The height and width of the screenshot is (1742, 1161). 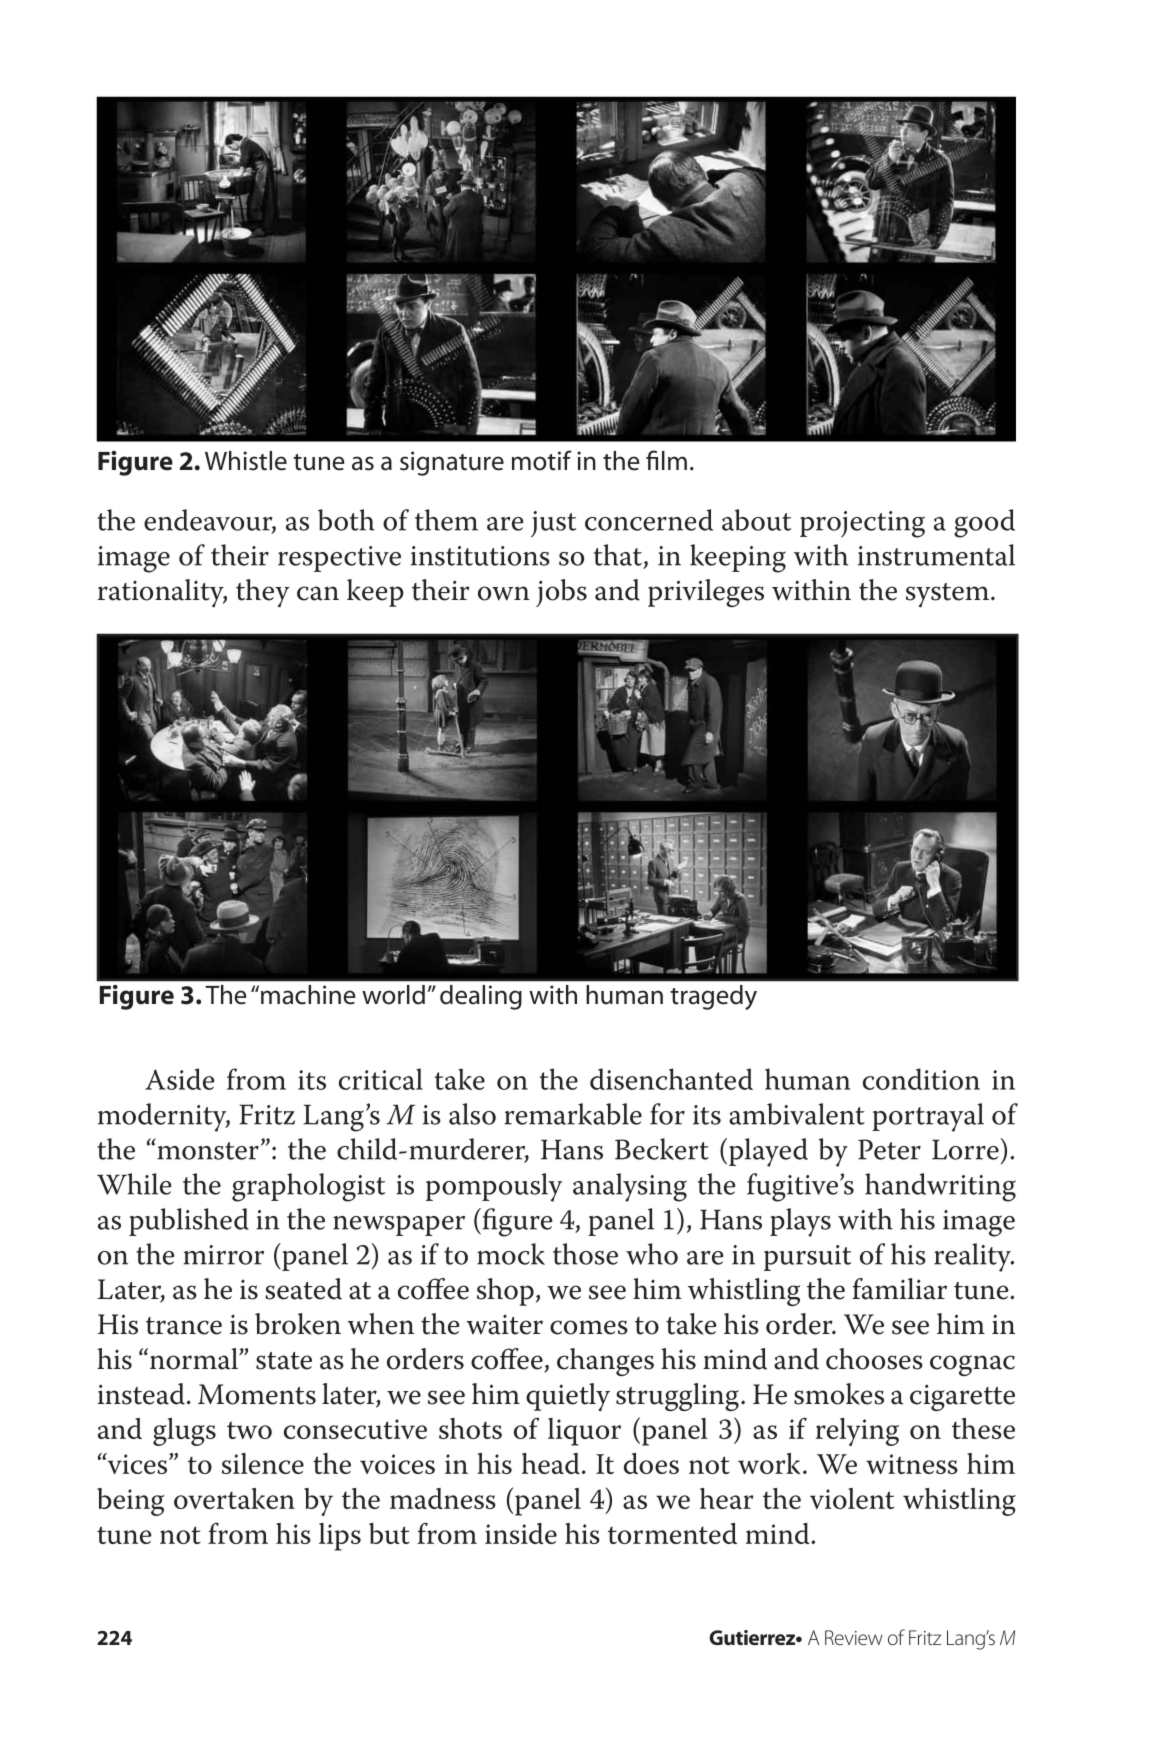 I want to click on just, so click(x=553, y=524).
